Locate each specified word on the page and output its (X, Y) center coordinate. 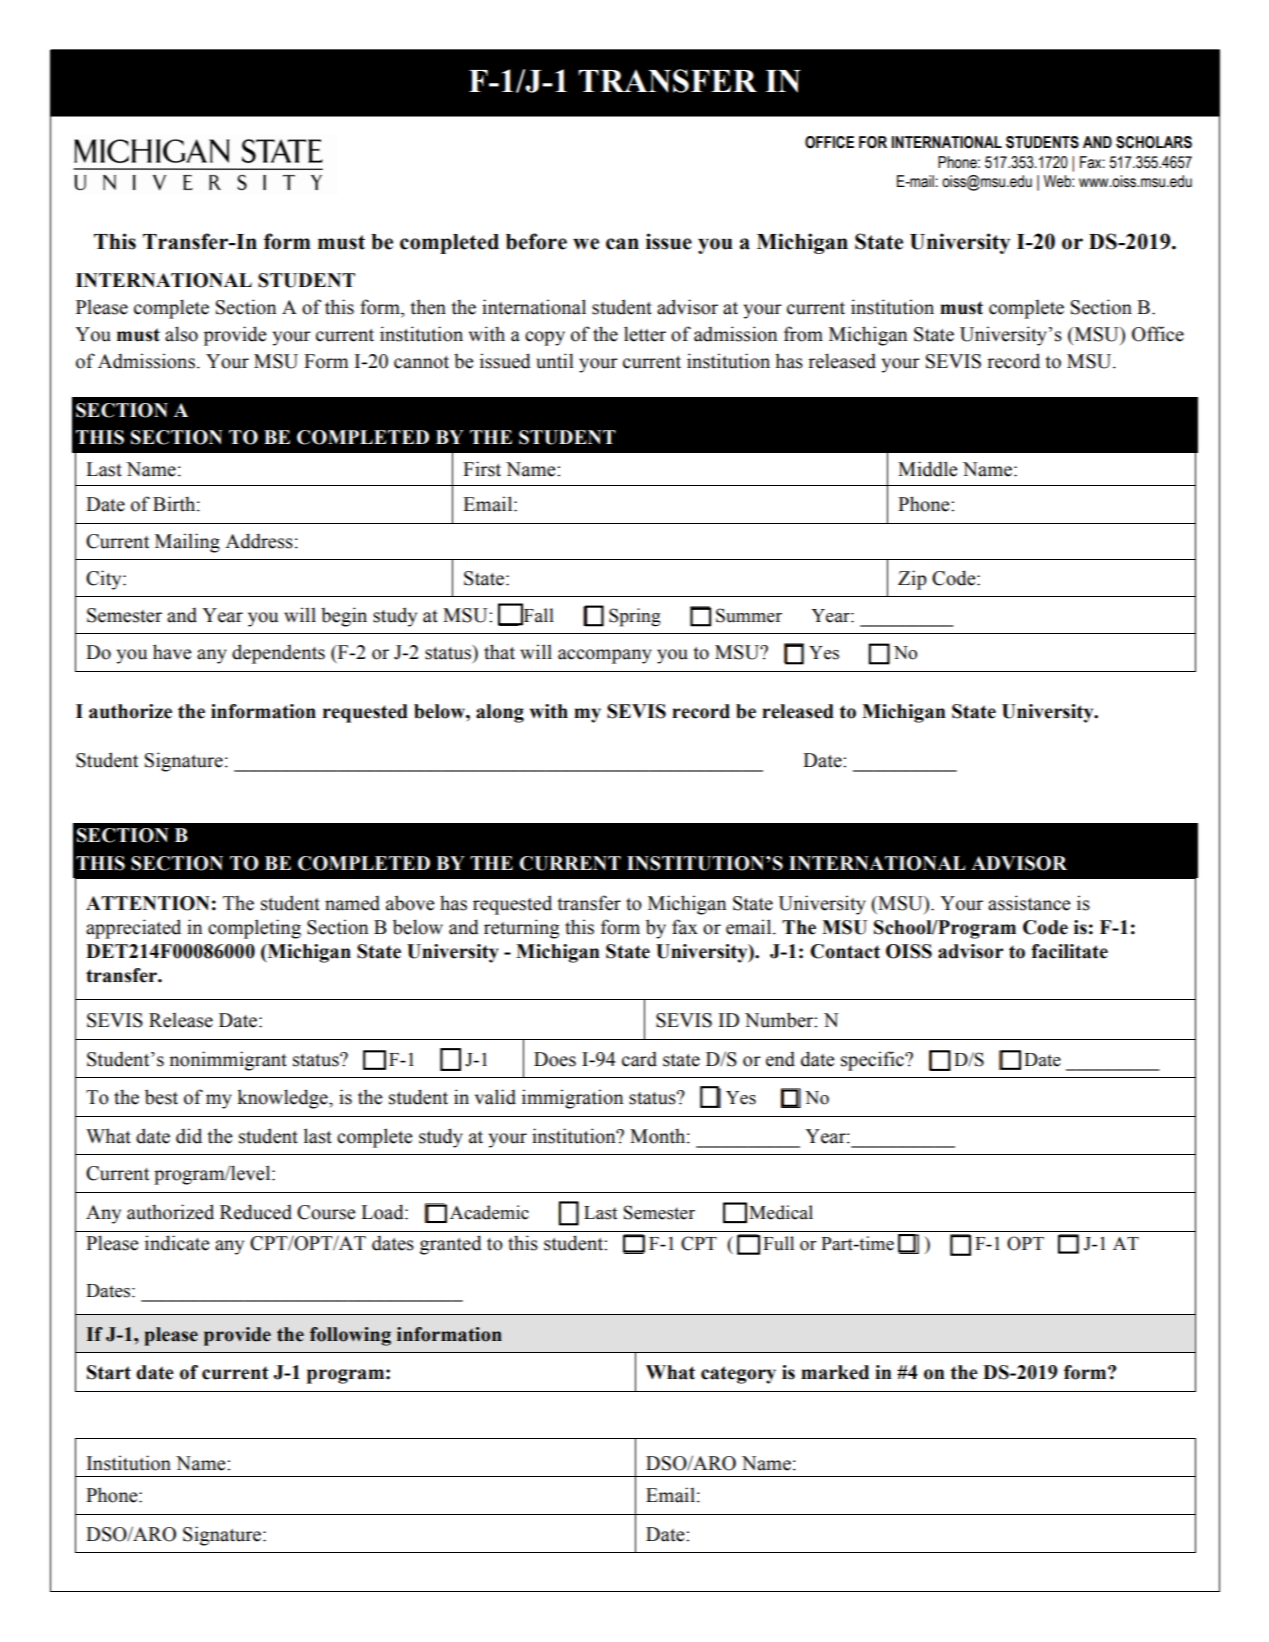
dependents (278, 654)
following (350, 1336)
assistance (1029, 903)
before (536, 241)
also (181, 334)
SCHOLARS (1154, 142)
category (738, 1375)
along (500, 713)
